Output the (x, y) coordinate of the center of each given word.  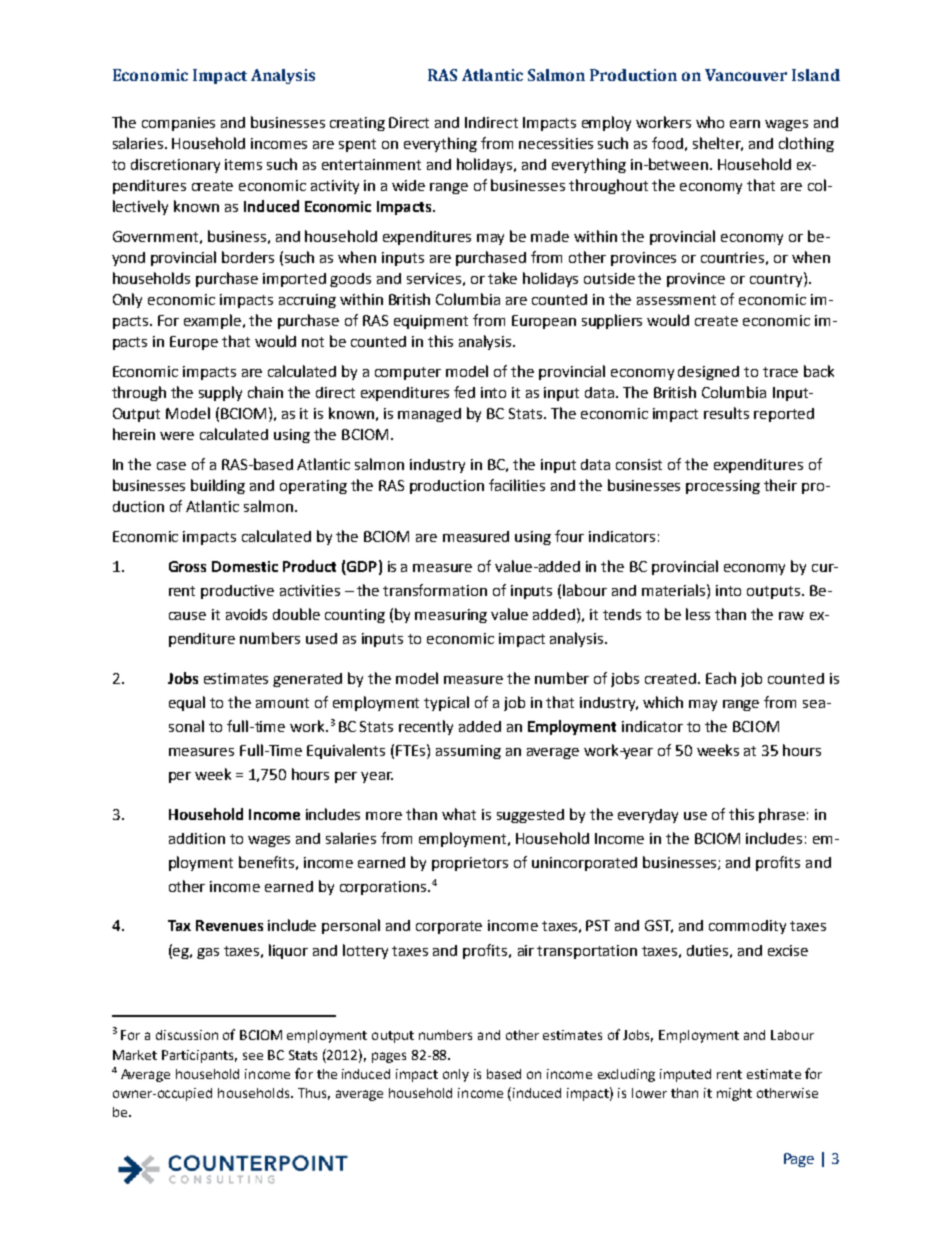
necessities (556, 143)
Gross (187, 566)
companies (178, 124)
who (710, 122)
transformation (435, 590)
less (698, 614)
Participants (199, 1056)
